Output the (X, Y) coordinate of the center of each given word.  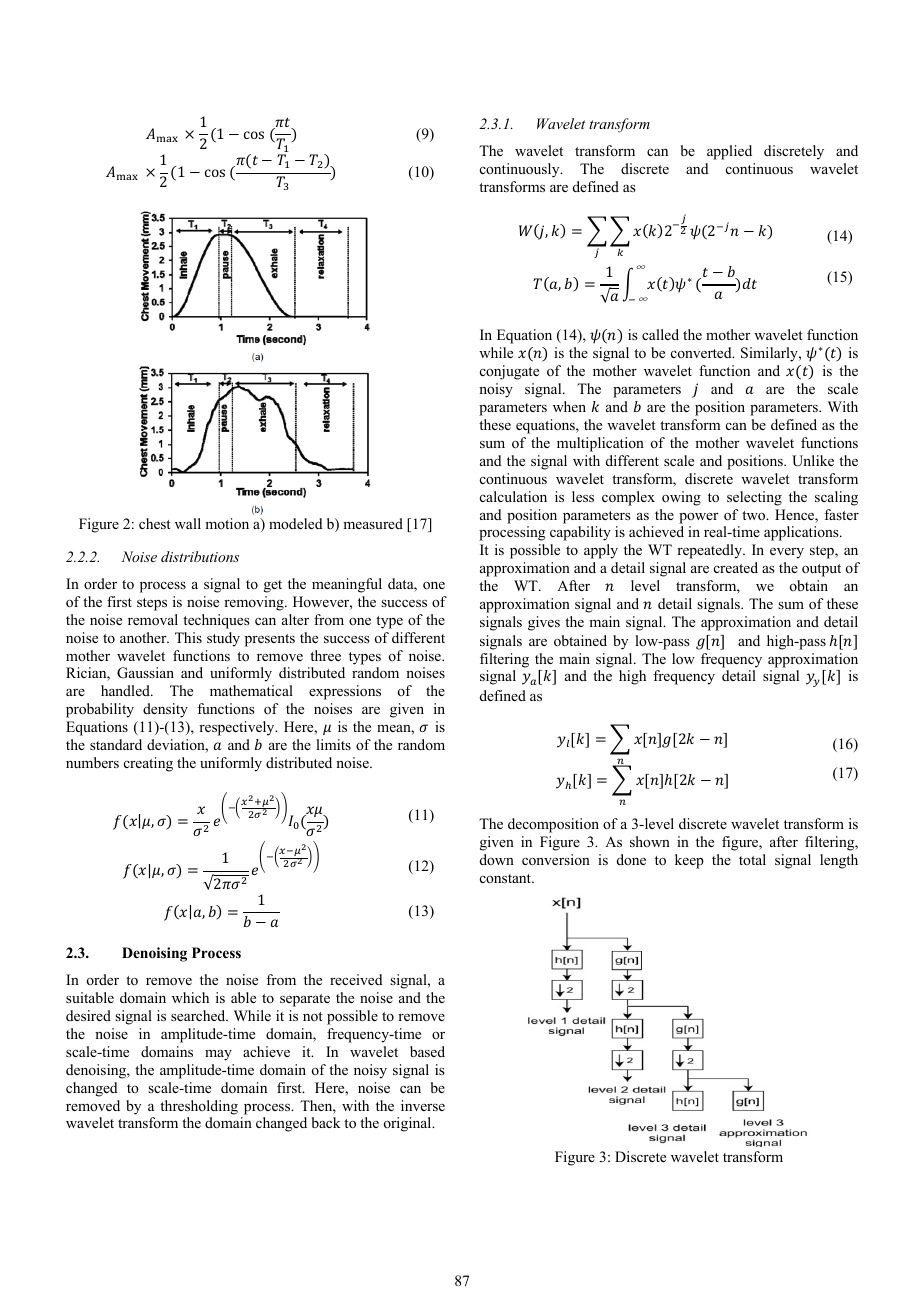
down (497, 859)
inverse (423, 1105)
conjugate (509, 372)
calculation (513, 496)
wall (188, 523)
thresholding (199, 1107)
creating (148, 764)
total (752, 859)
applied (729, 152)
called (660, 334)
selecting (754, 498)
